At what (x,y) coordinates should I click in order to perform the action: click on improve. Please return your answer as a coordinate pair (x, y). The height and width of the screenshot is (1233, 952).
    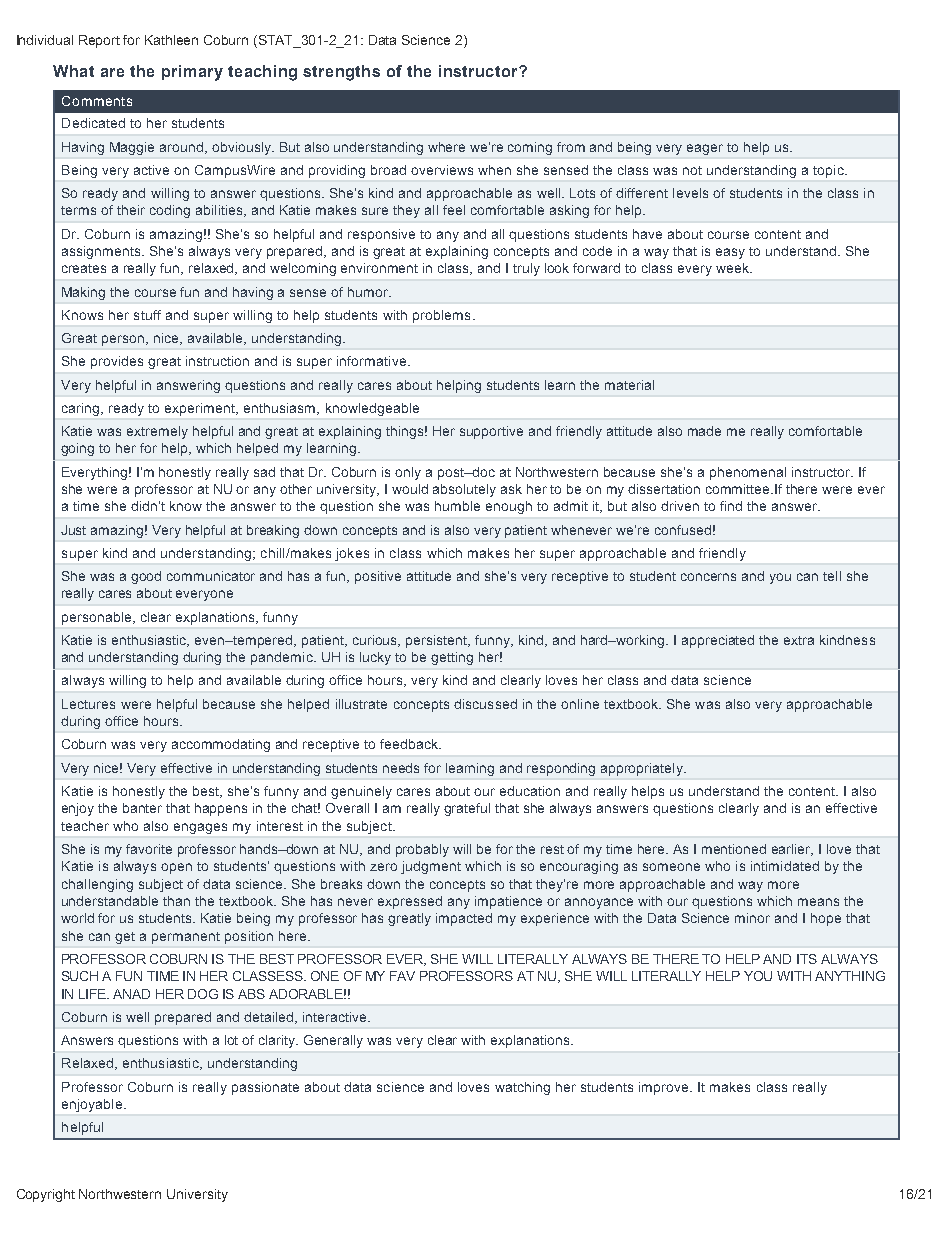
    Looking at the image, I should click on (665, 1088).
